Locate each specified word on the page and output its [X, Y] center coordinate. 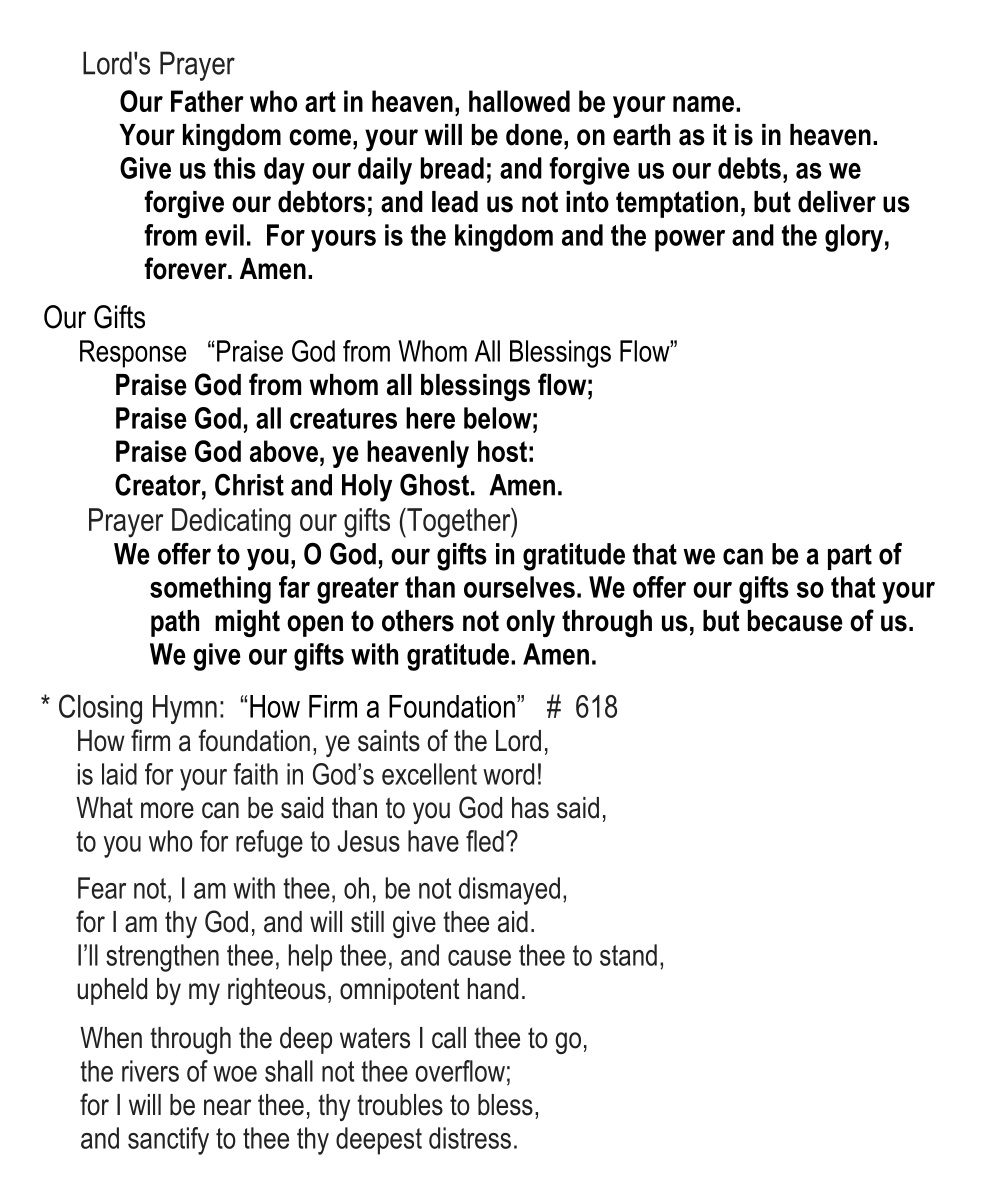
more [167, 810]
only [530, 623]
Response [133, 354]
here [430, 418]
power [690, 241]
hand [493, 989]
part [850, 557]
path [175, 623]
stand [628, 955]
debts [749, 168]
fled [485, 841]
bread [452, 168]
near [228, 1107]
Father [207, 101]
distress [470, 1138]
